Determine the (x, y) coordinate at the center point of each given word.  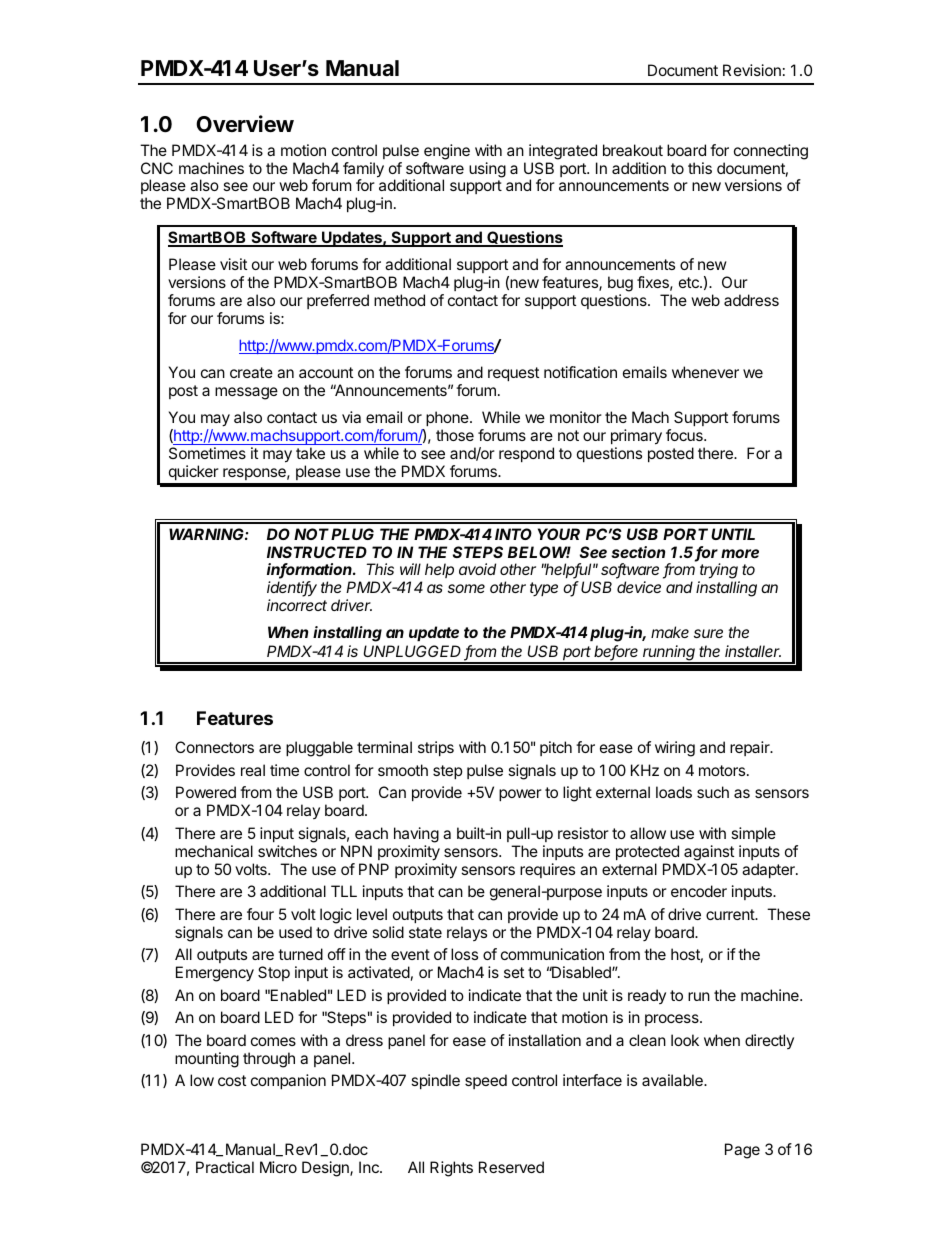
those (455, 435)
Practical (225, 1167)
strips (436, 748)
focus (685, 435)
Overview (245, 124)
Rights (451, 1169)
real (253, 770)
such (713, 792)
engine (447, 152)
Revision (752, 70)
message (246, 393)
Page (742, 1151)
